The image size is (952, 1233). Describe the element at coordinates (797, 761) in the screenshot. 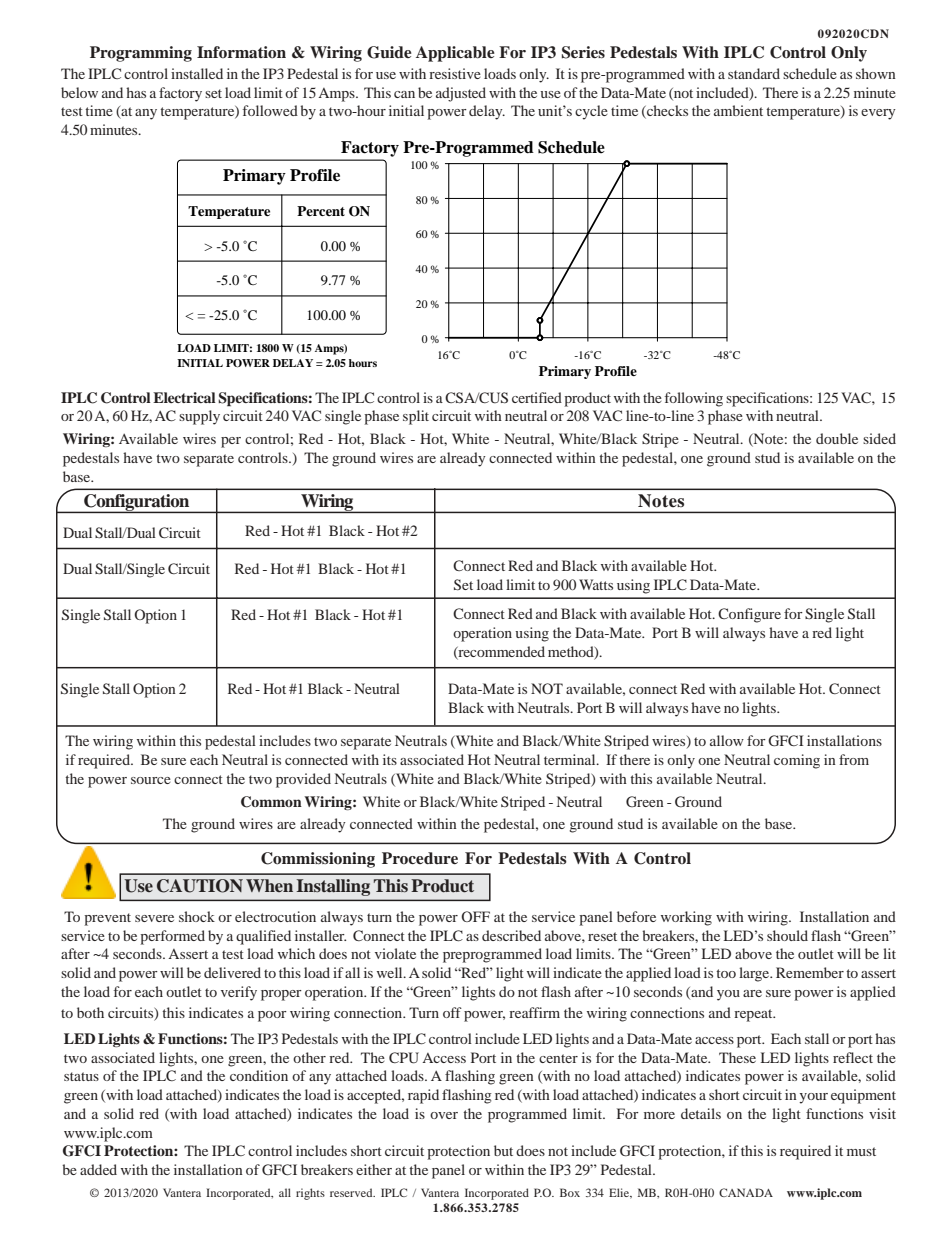

I see `coming` at that location.
